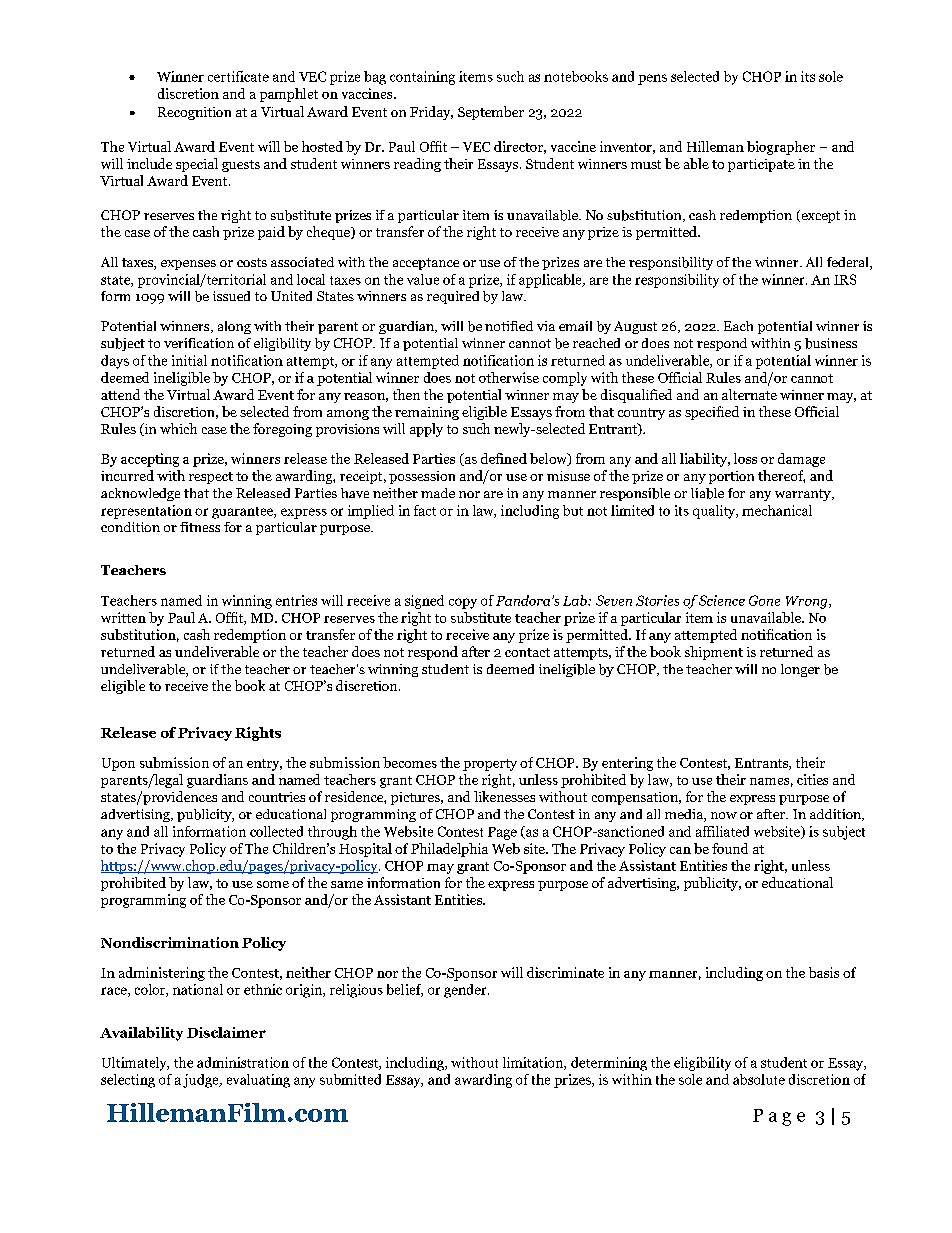  I want to click on September, so click(491, 113).
